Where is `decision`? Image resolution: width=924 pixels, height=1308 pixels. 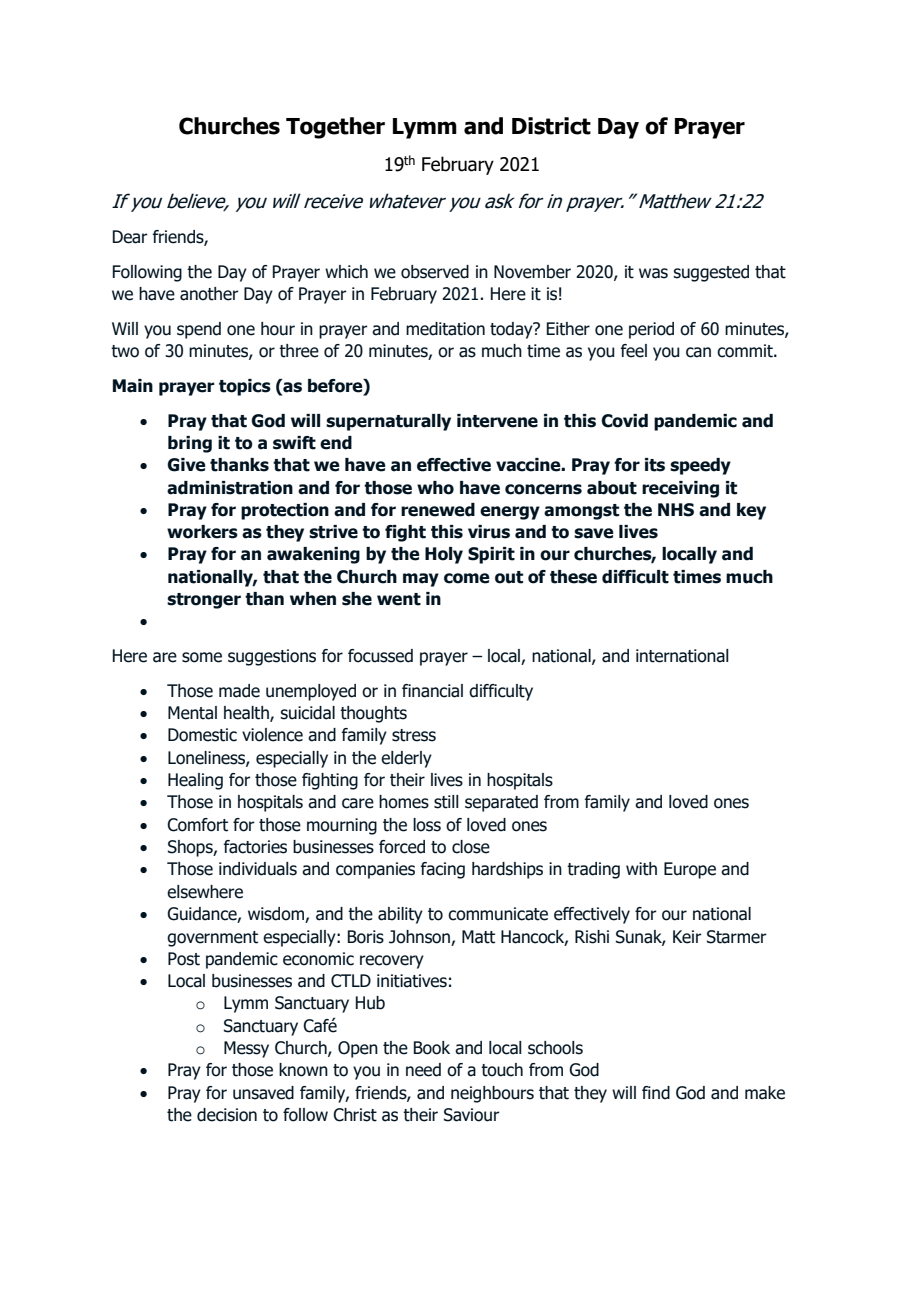 decision is located at coordinates (227, 1115).
